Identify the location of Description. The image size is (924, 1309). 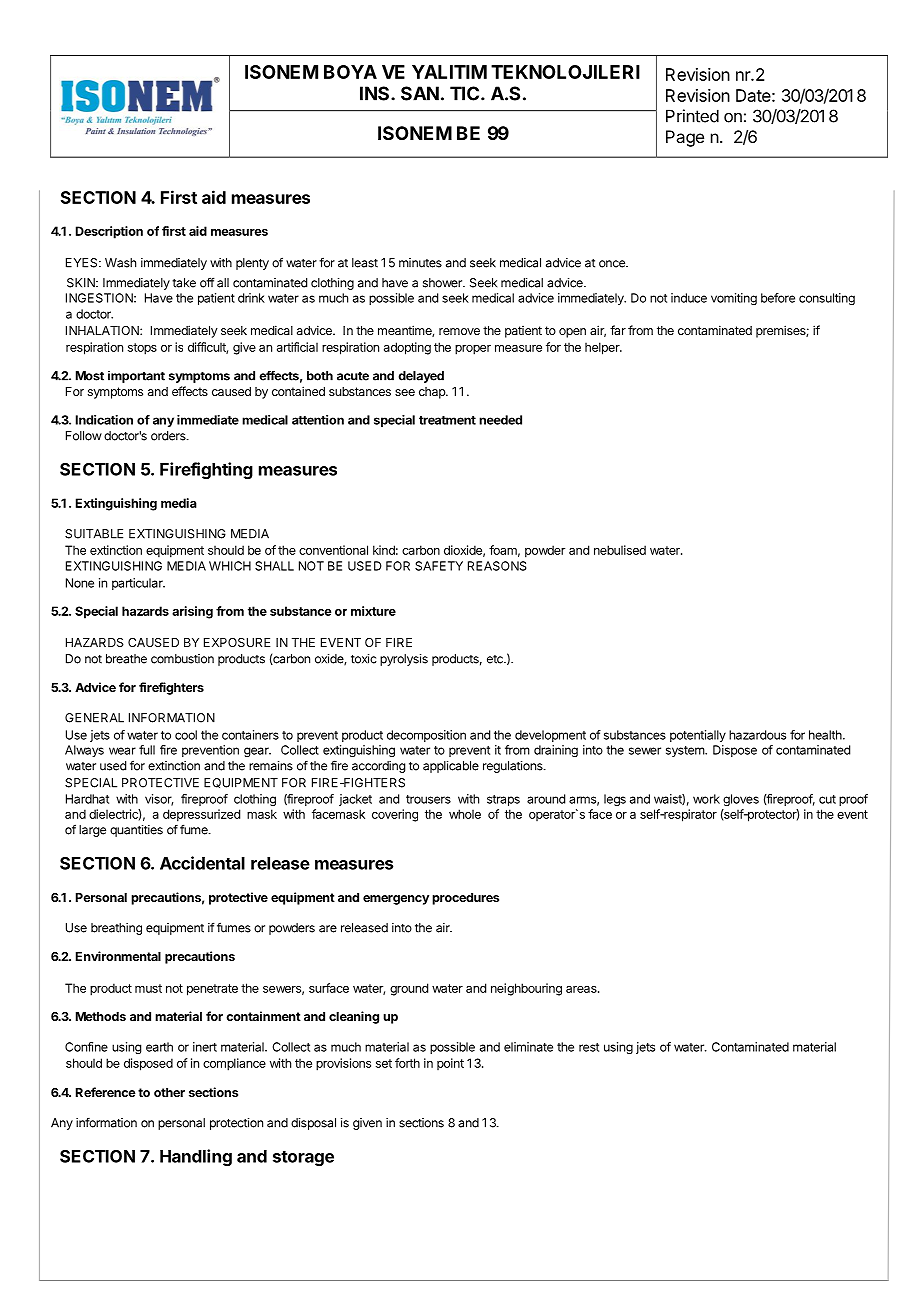
(109, 232).
